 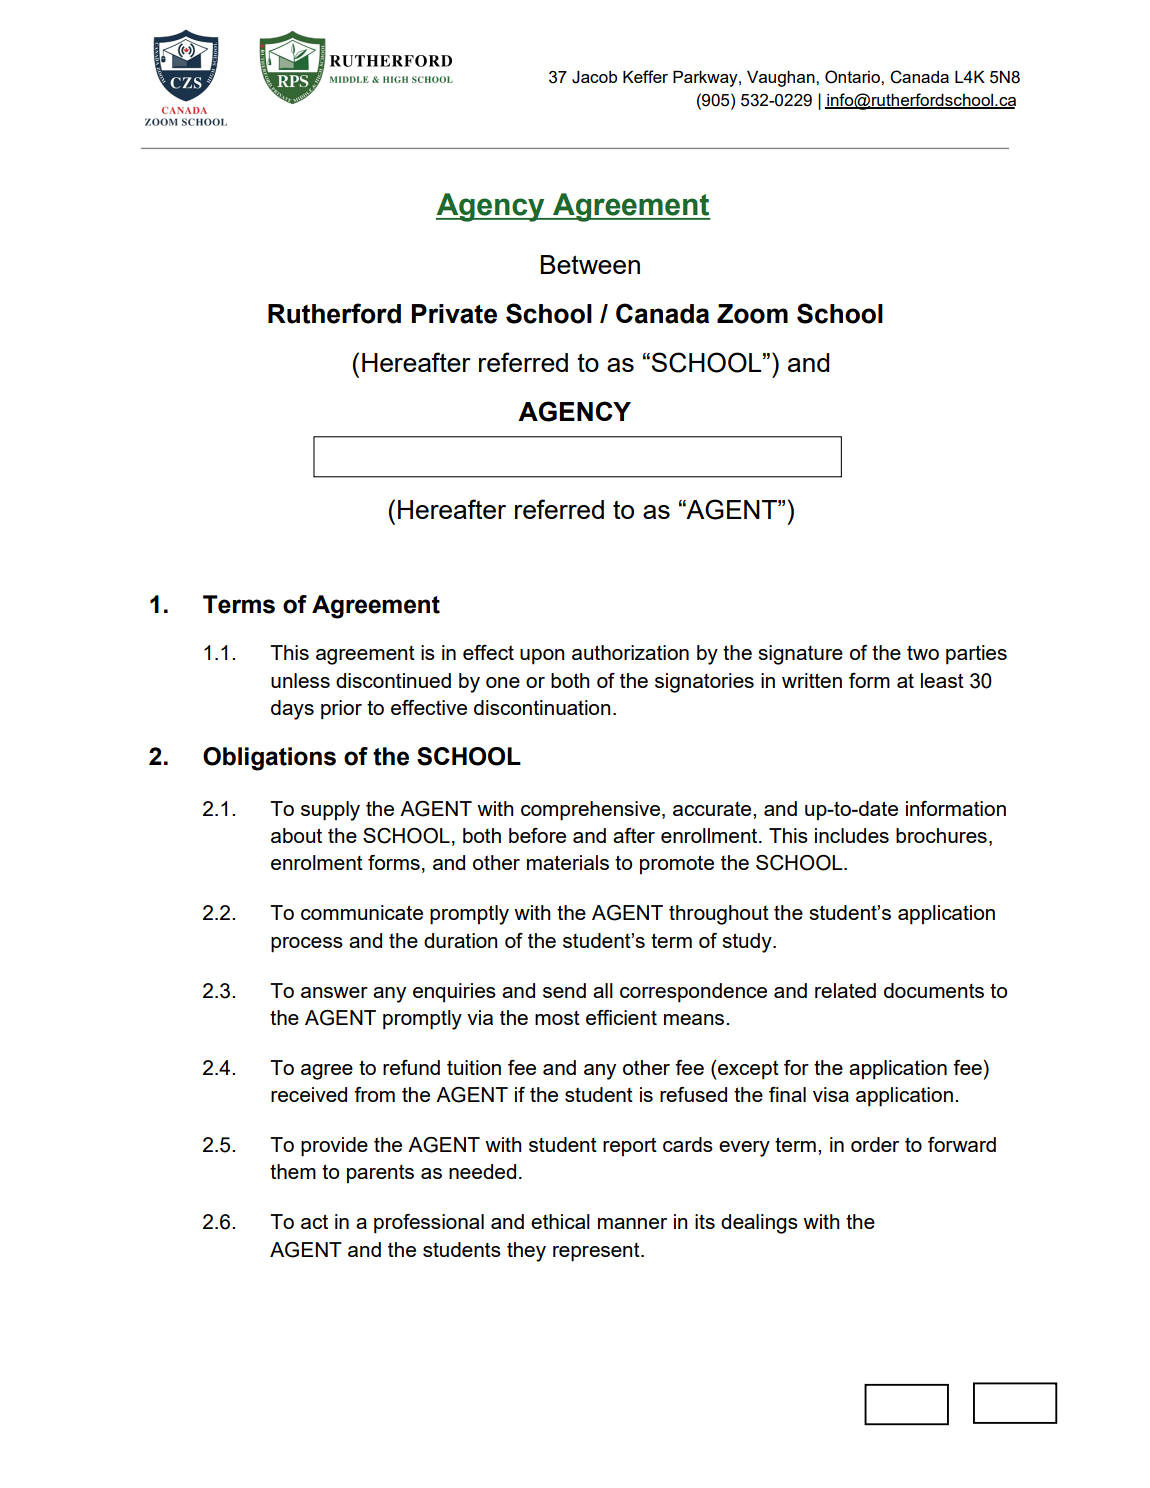 What do you see at coordinates (632, 1223) in the page?
I see `manner` at bounding box center [632, 1223].
